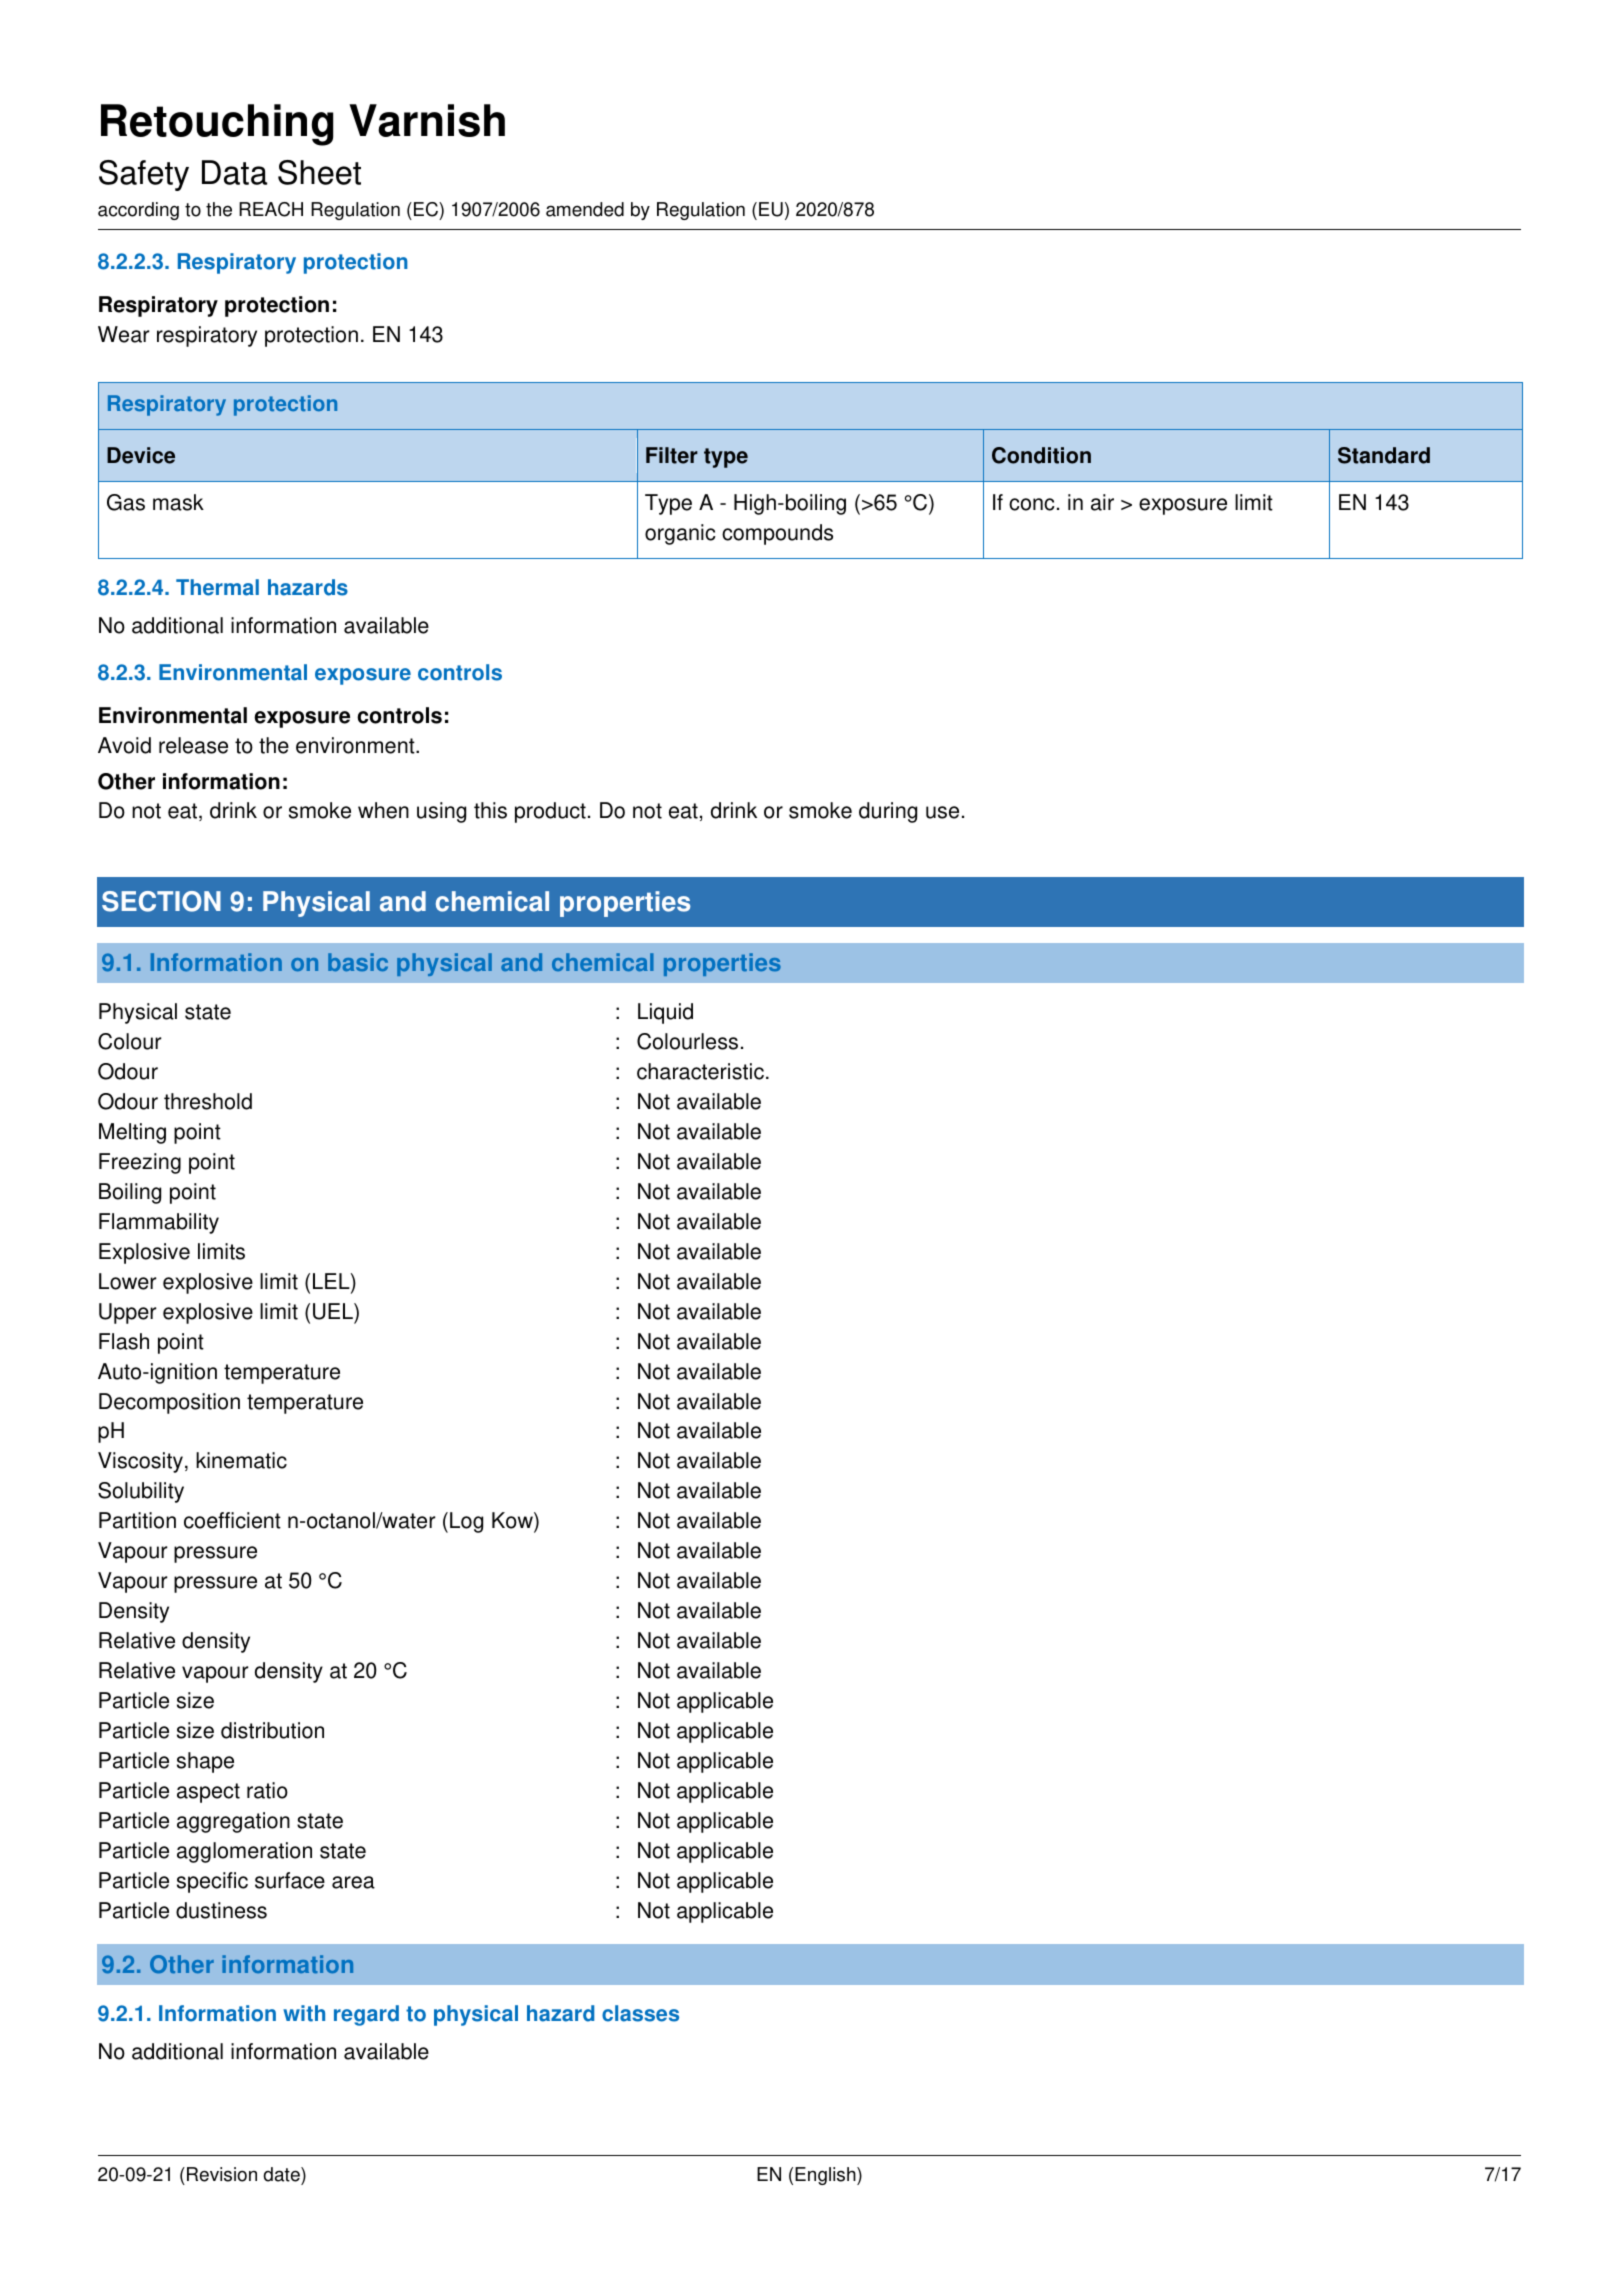 This screenshot has width=1616, height=2285. Describe the element at coordinates (1384, 455) in the screenshot. I see `Standard` at that location.
